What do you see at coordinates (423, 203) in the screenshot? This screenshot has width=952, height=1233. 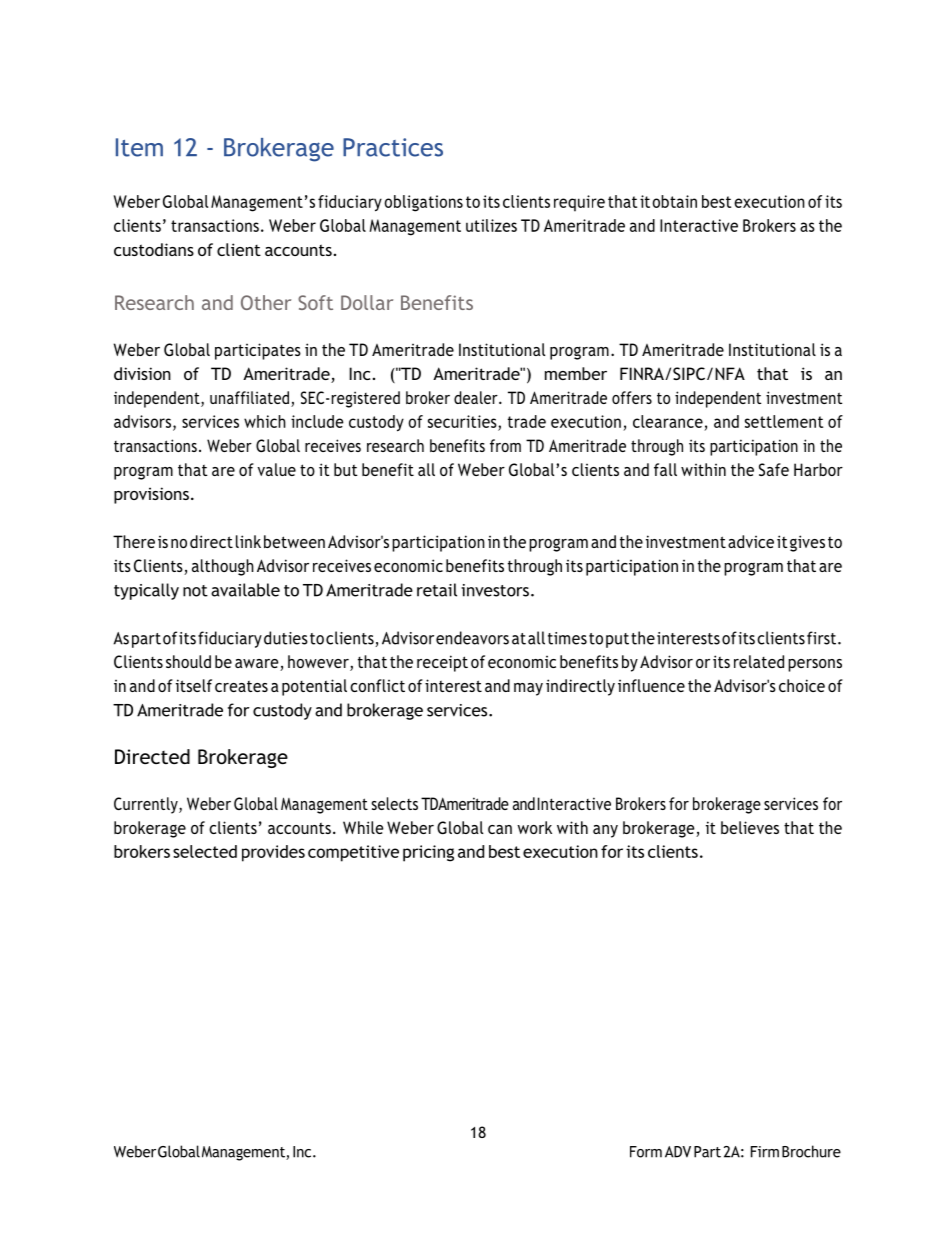 I see `obligations` at bounding box center [423, 203].
